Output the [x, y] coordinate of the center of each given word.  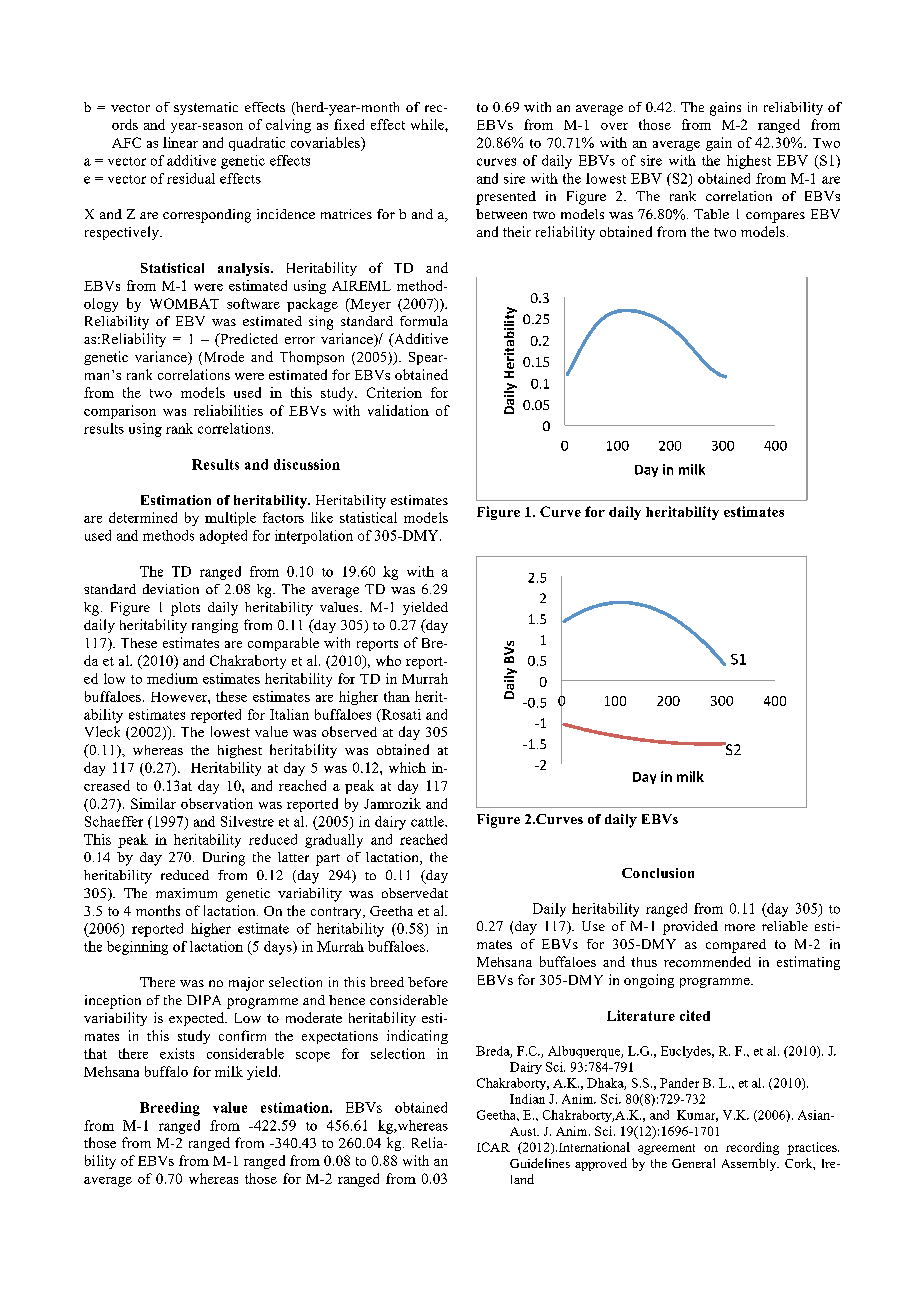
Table [711, 214]
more [740, 927]
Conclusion [658, 873]
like [322, 517]
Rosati [400, 715]
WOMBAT [184, 303]
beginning [137, 948]
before [428, 982]
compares [775, 217]
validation [398, 410]
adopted [223, 537]
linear [180, 142]
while [428, 124]
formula [424, 321]
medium [172, 678]
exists [177, 1053]
